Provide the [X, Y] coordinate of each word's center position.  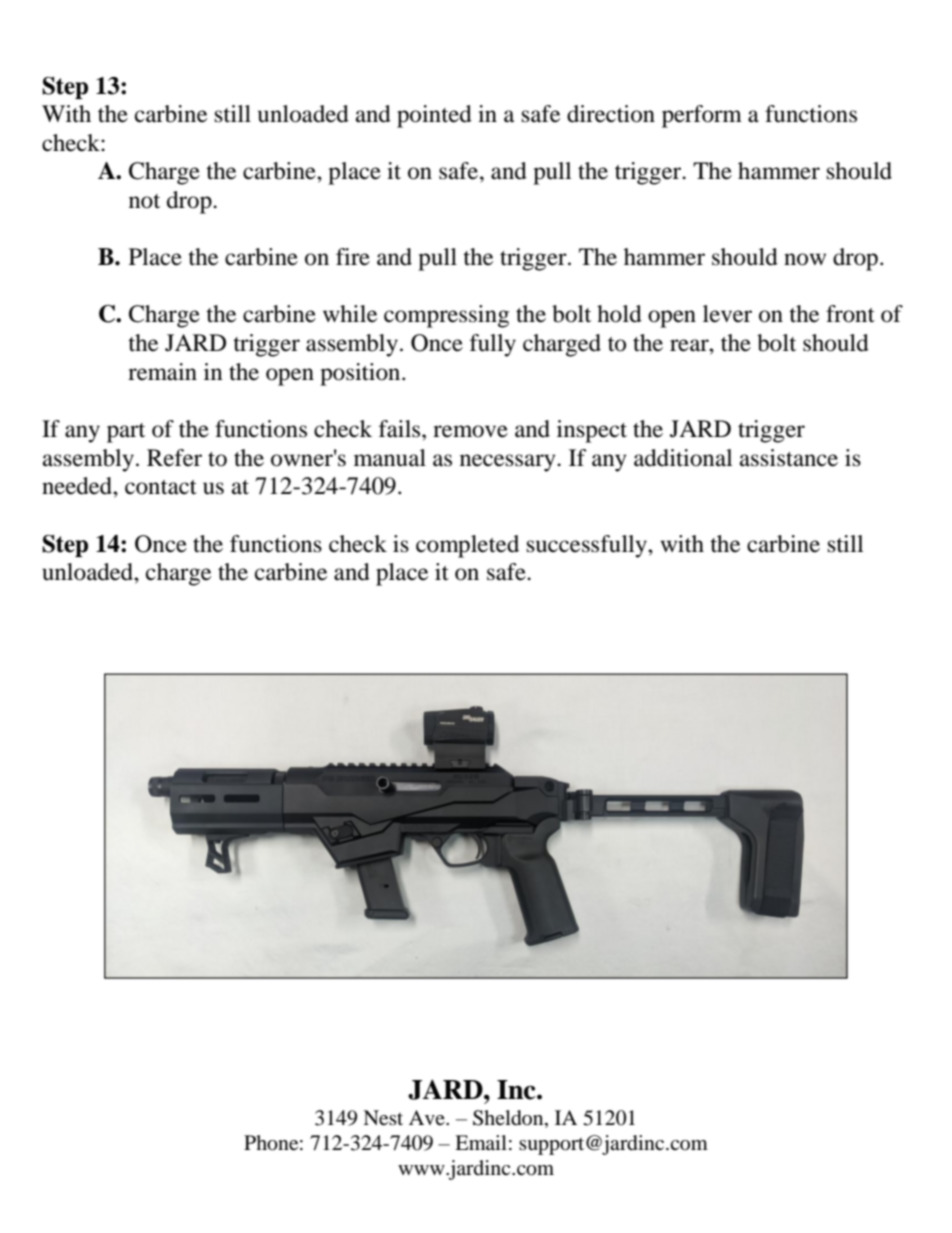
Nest [383, 1118]
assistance [789, 458]
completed [467, 546]
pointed [434, 116]
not [144, 201]
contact [161, 487]
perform [702, 116]
